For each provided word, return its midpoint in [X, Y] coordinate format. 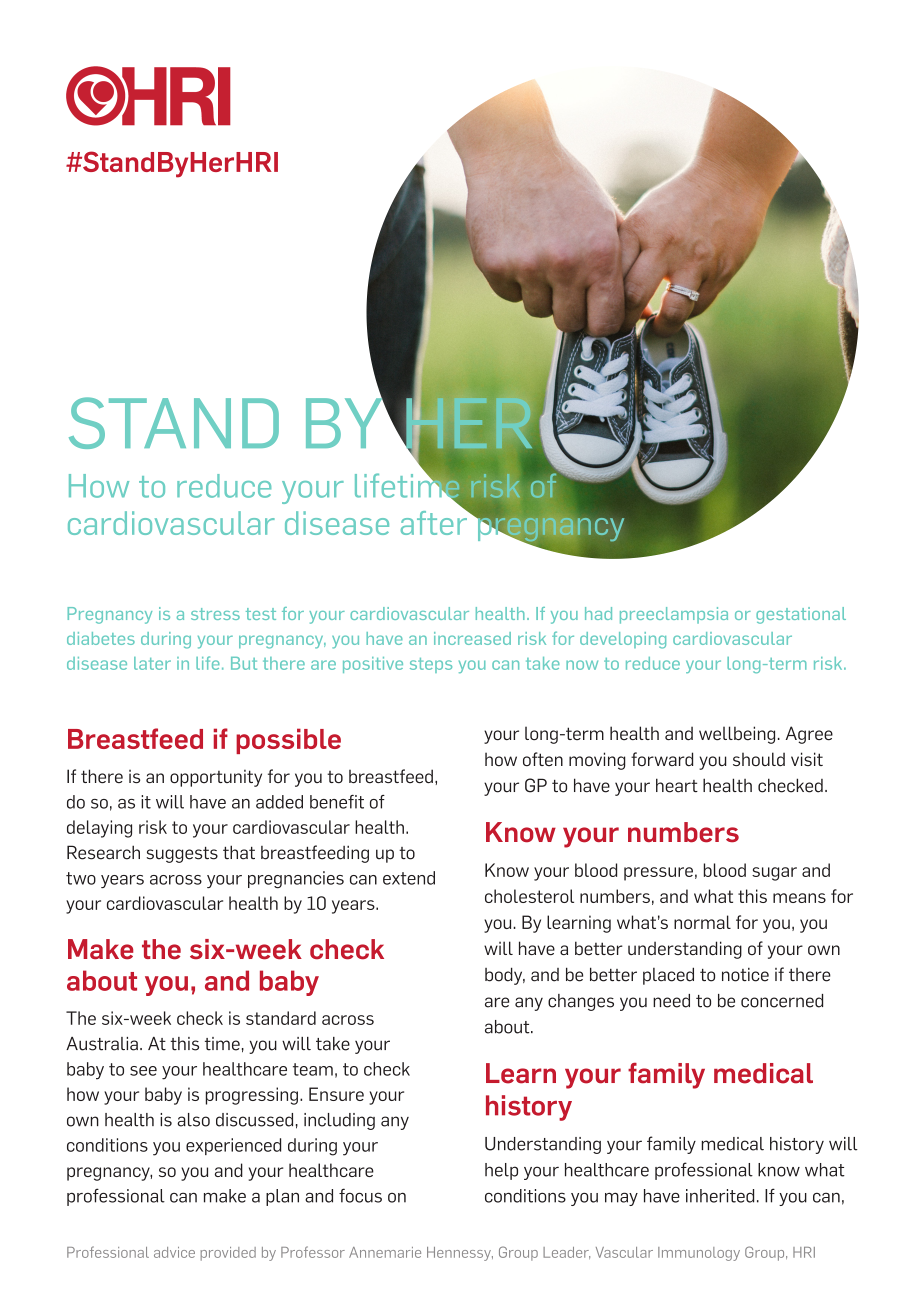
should [759, 759]
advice [174, 1252]
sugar [774, 874]
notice [745, 975]
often [543, 759]
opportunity [216, 778]
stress [215, 614]
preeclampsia [674, 615]
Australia [102, 1044]
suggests [182, 855]
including [339, 1121]
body [505, 976]
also [193, 1120]
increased [472, 638]
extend [409, 878]
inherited [720, 1196]
